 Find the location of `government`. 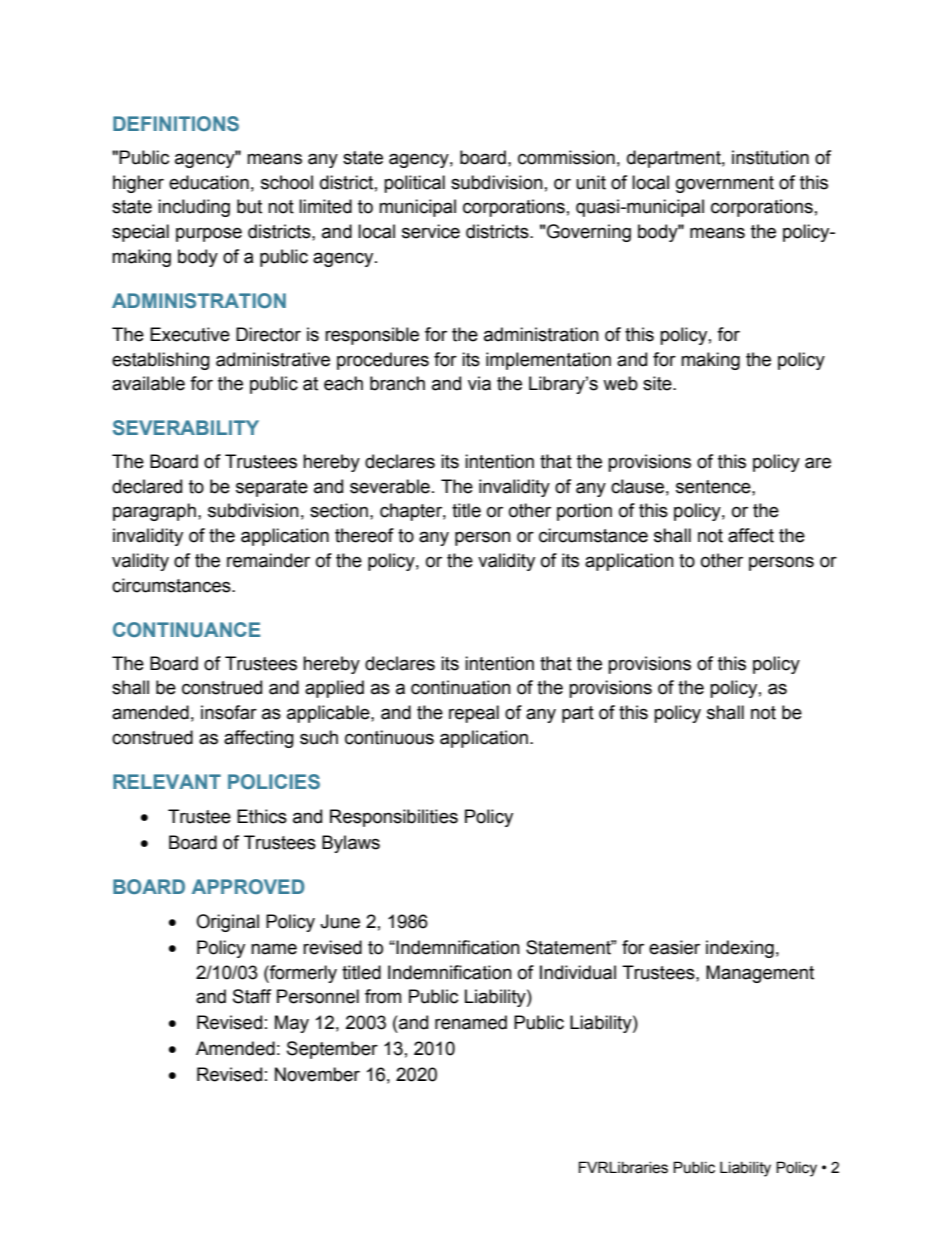

government is located at coordinates (725, 184).
